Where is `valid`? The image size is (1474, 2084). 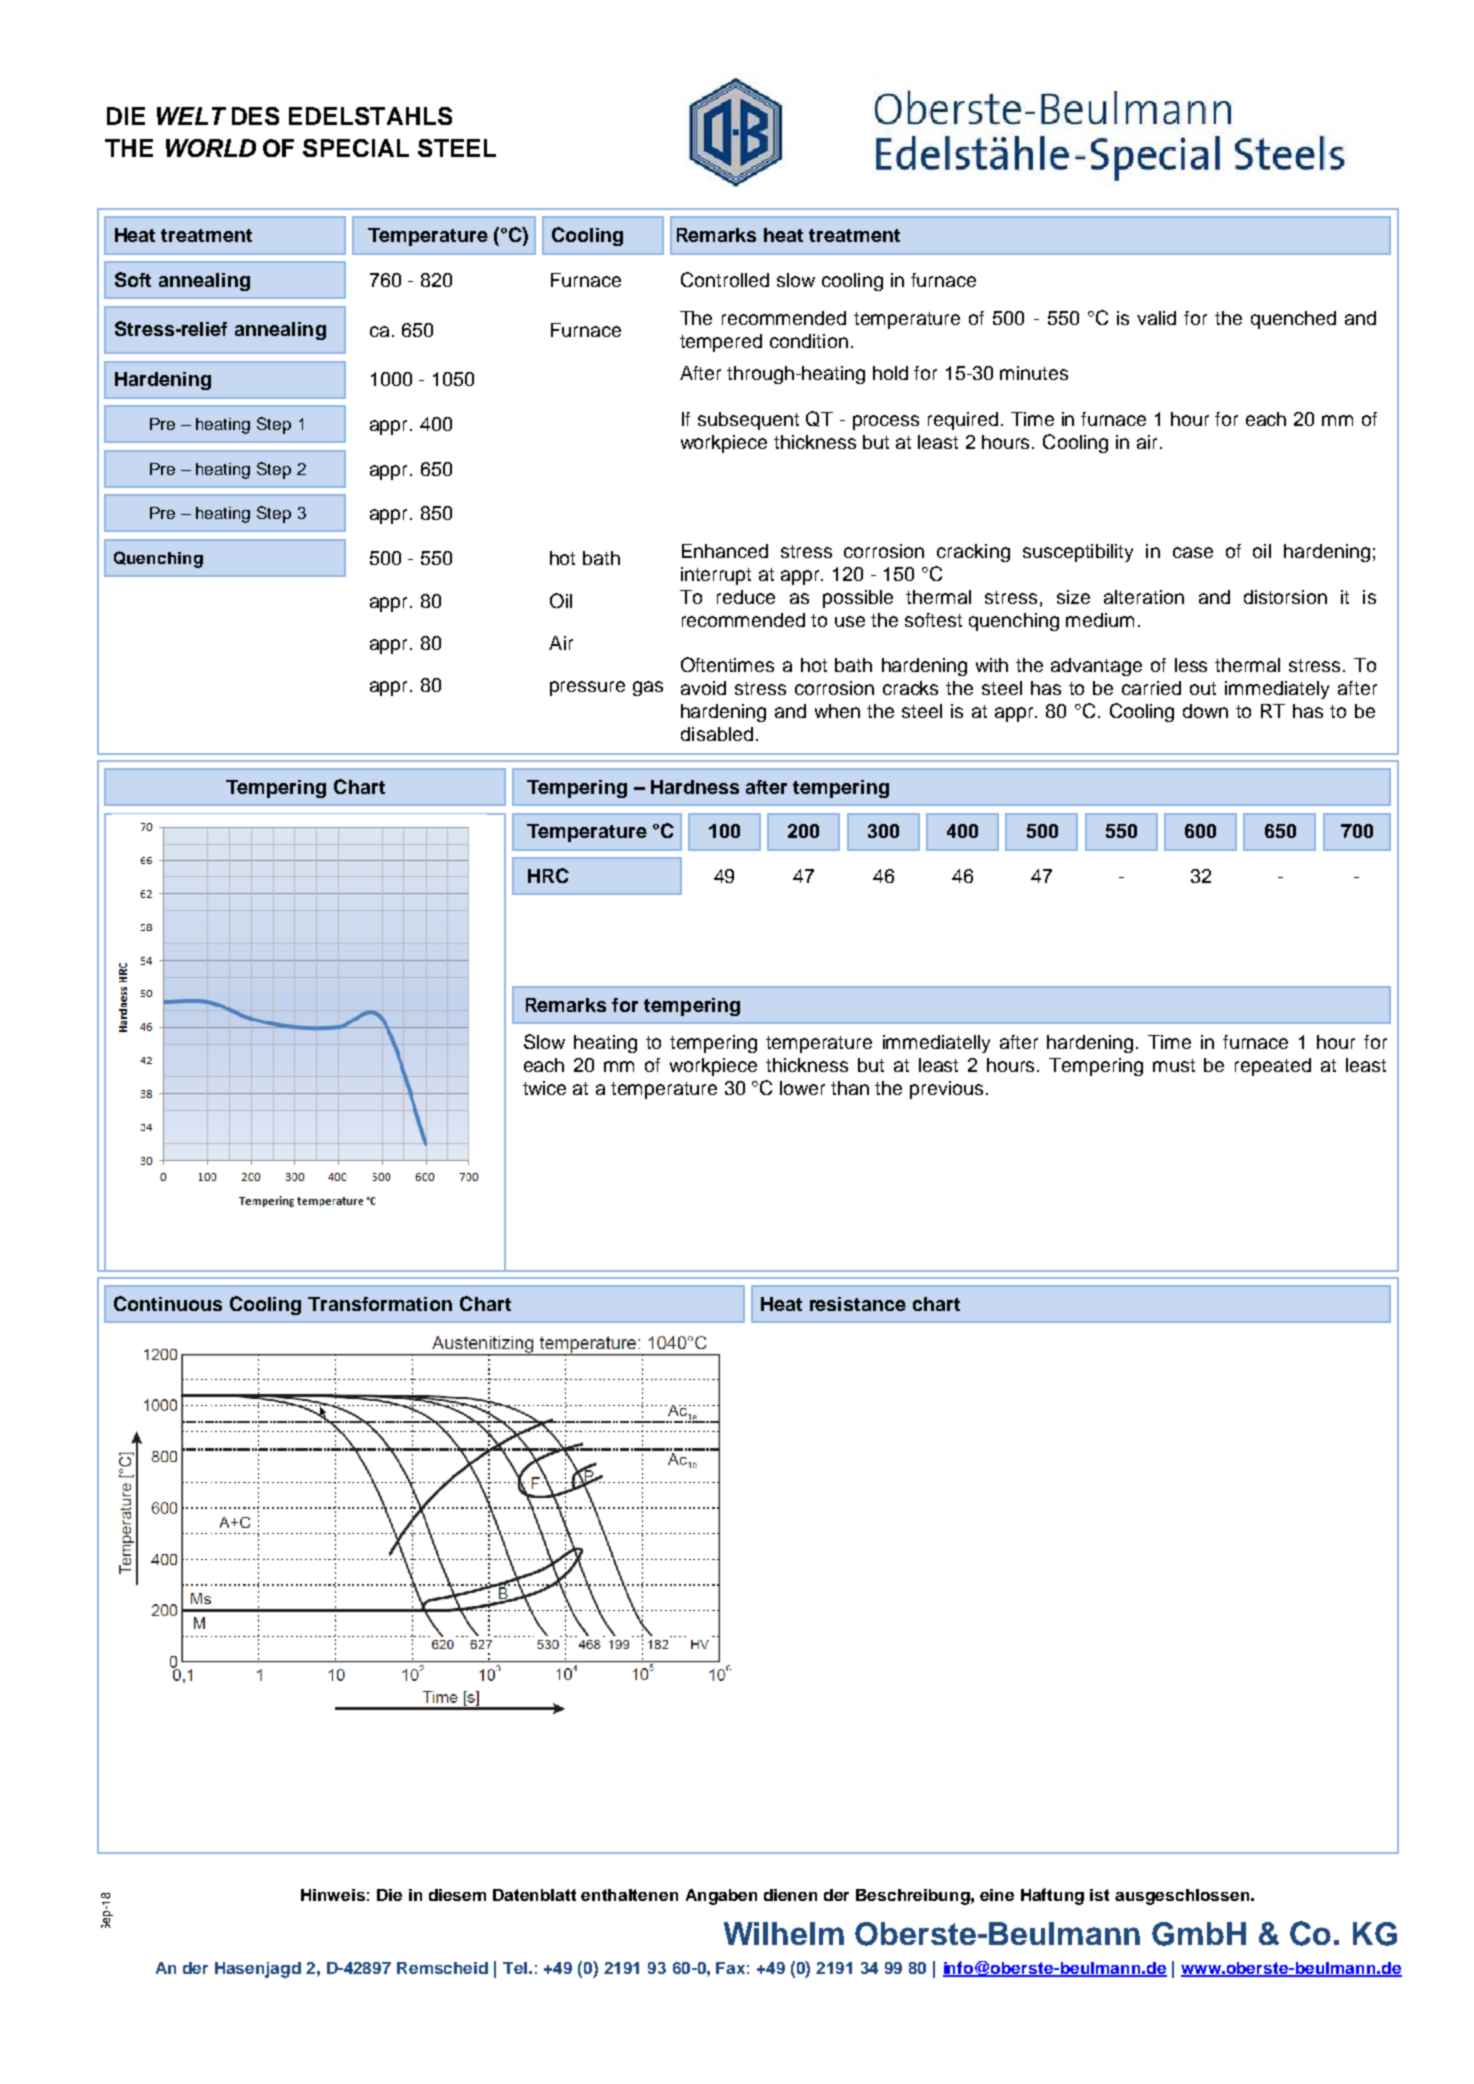 valid is located at coordinates (1156, 318).
